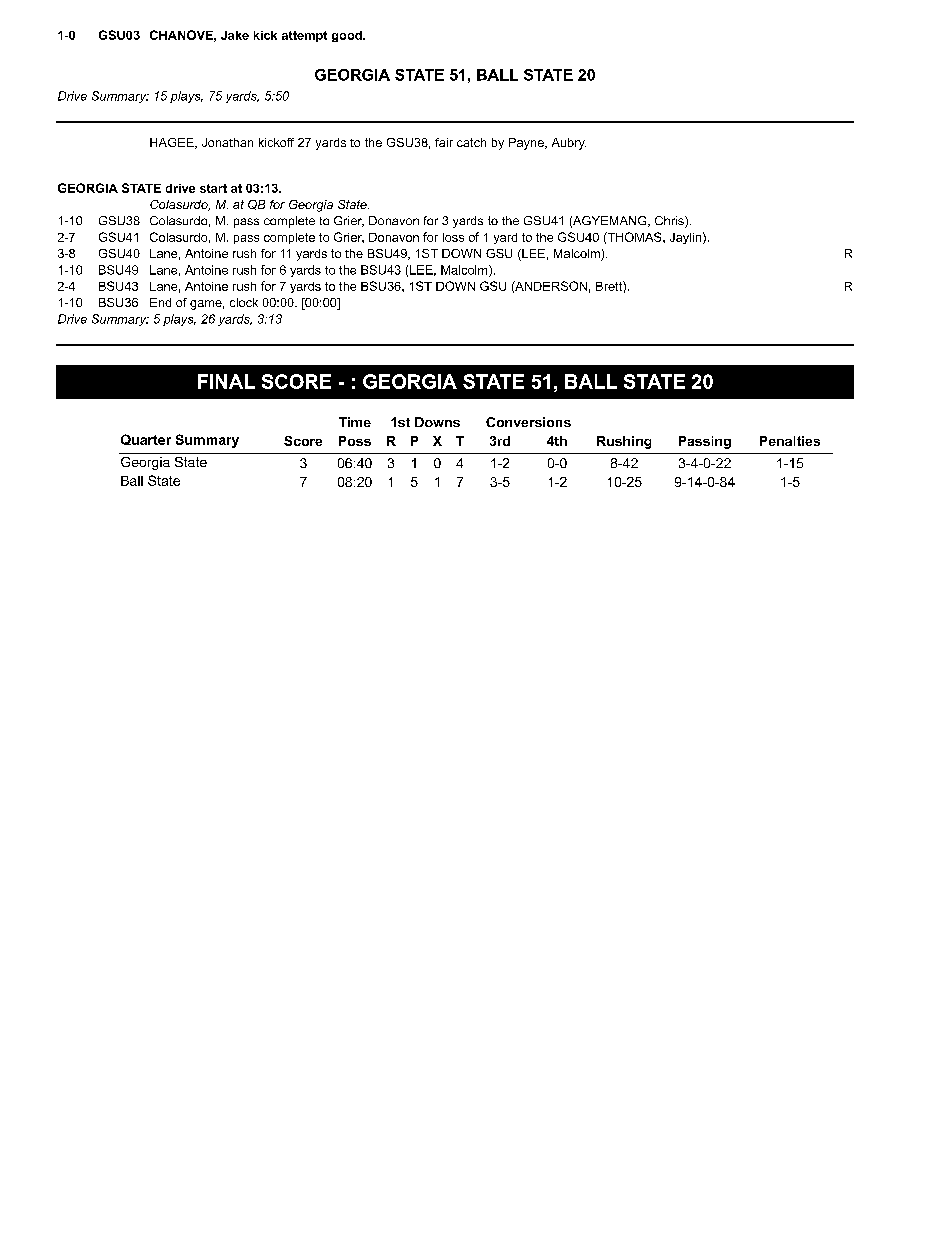 The height and width of the screenshot is (1233, 952). Describe the element at coordinates (235, 35) in the screenshot. I see `Jake` at that location.
